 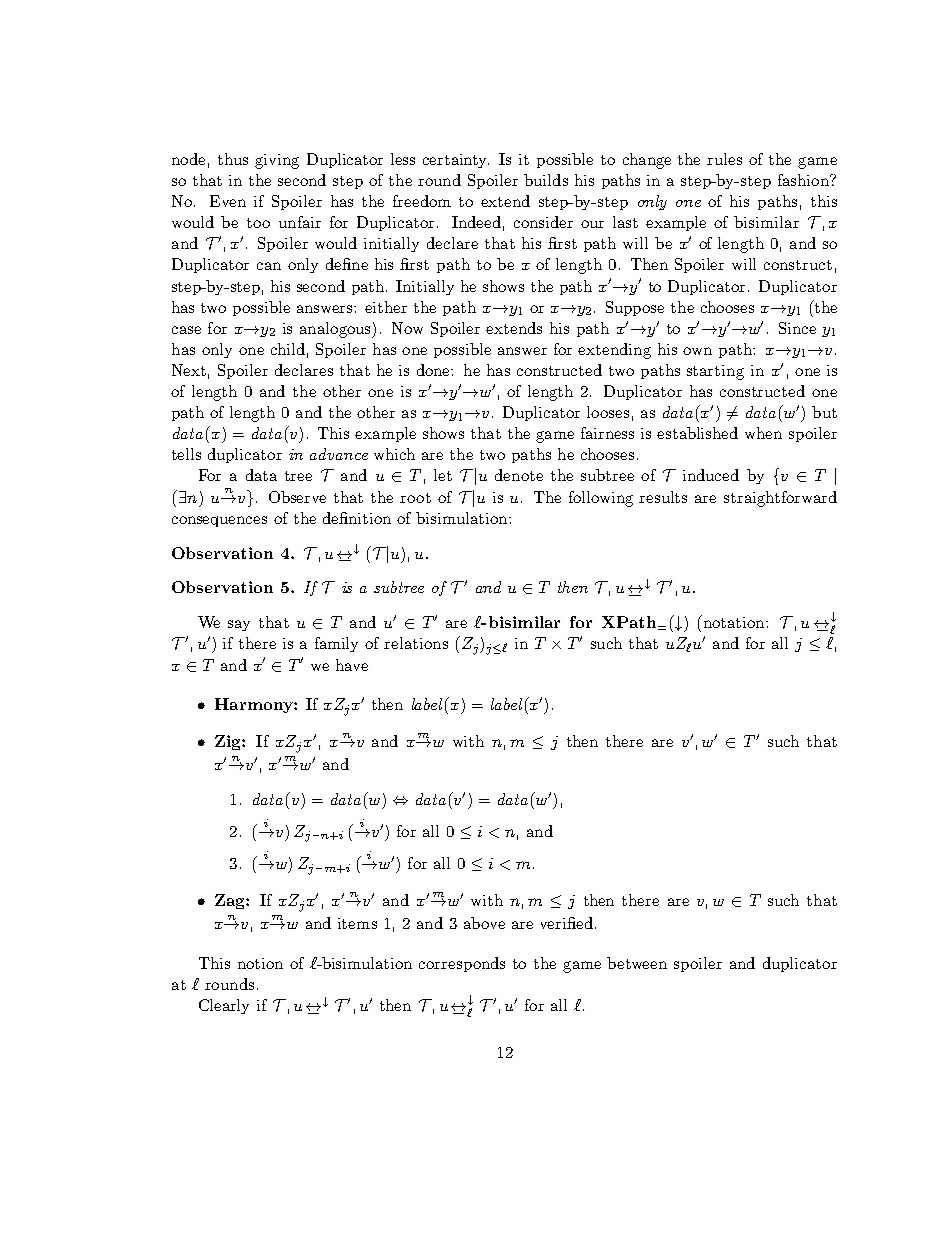 I want to click on advance, so click(x=339, y=454).
